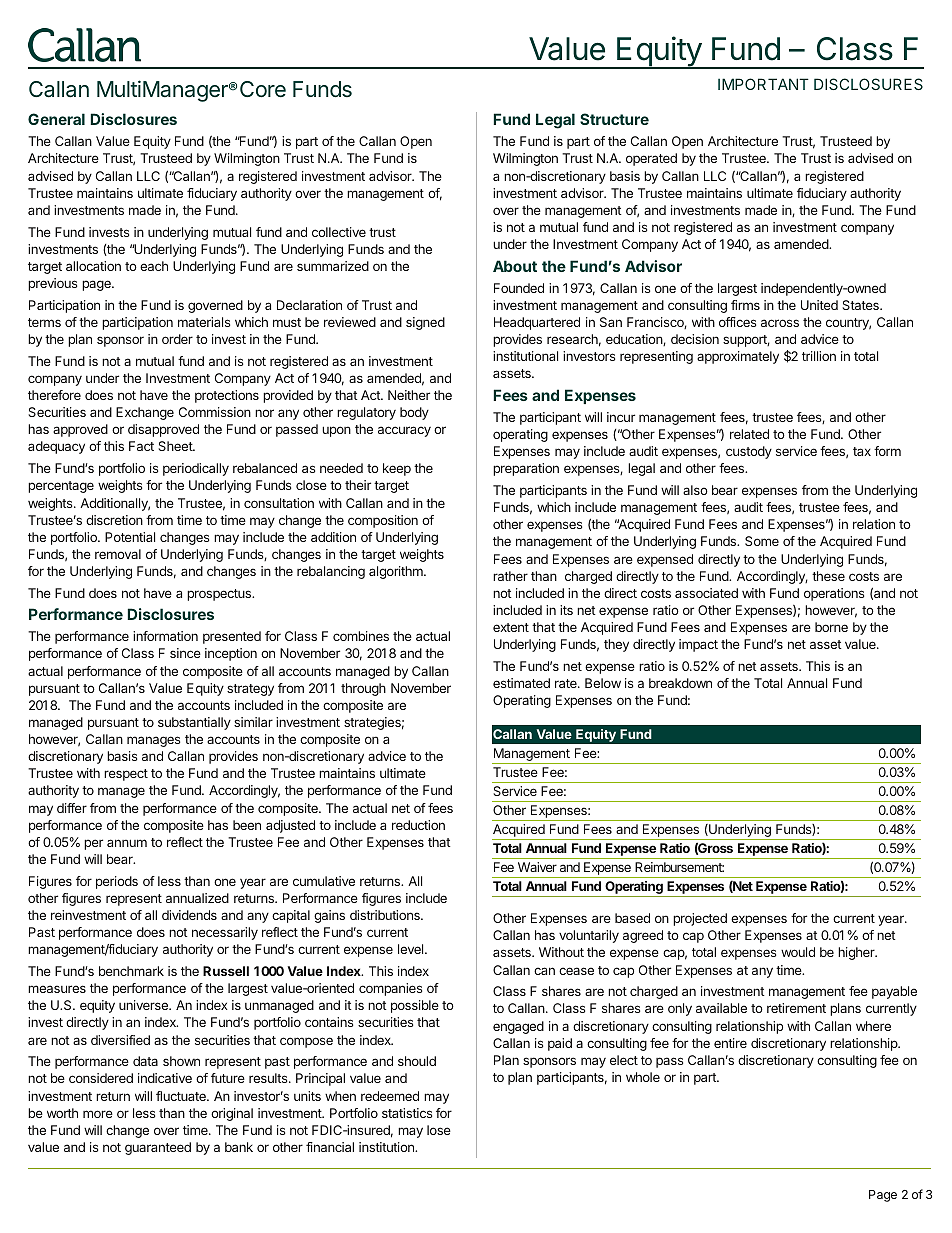 This document has height=1233, width=952. What do you see at coordinates (749, 452) in the document?
I see `custody` at bounding box center [749, 452].
